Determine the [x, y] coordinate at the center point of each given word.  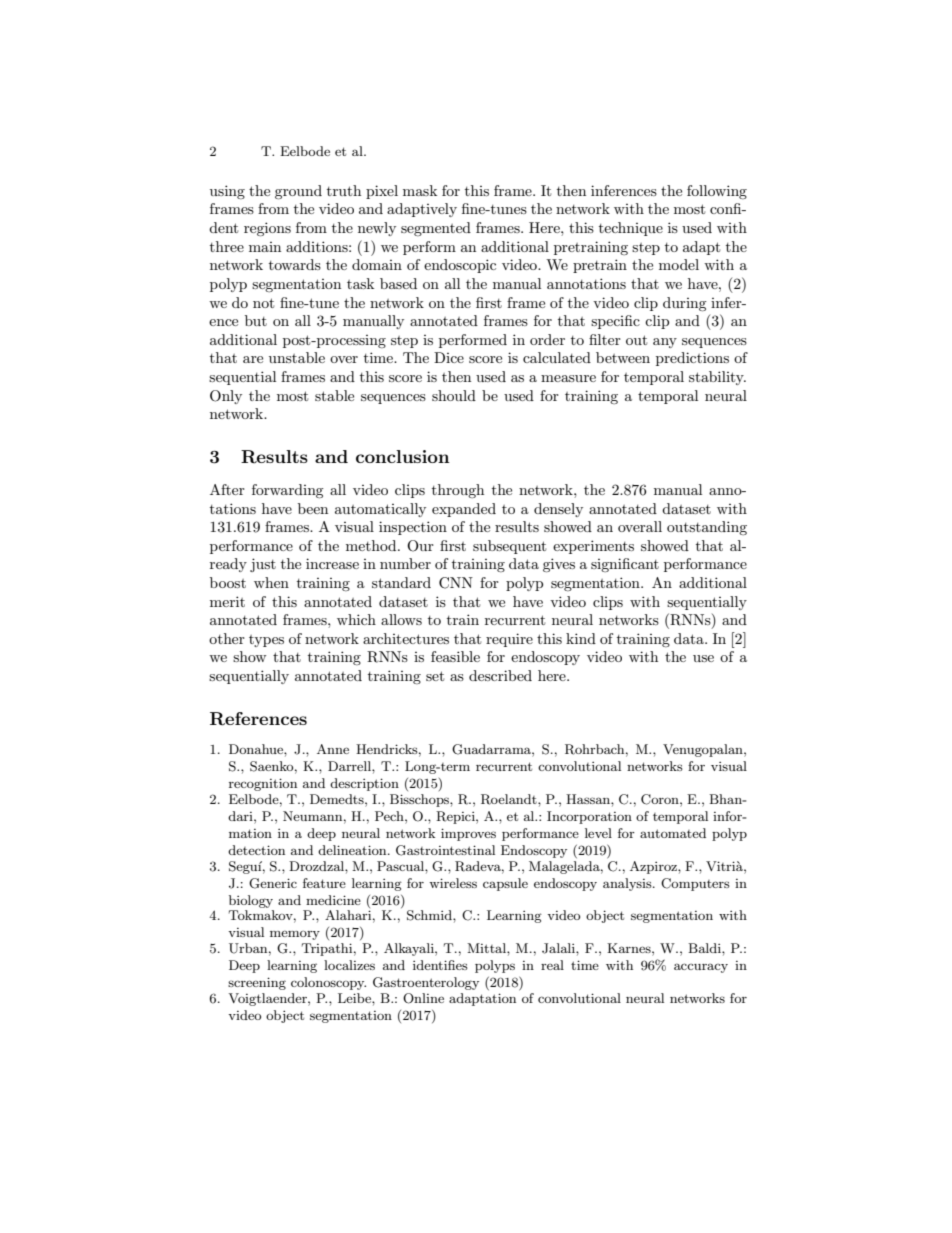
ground [298, 192]
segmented [436, 229]
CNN [456, 583]
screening [257, 983]
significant [625, 565]
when [271, 582]
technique [631, 229]
